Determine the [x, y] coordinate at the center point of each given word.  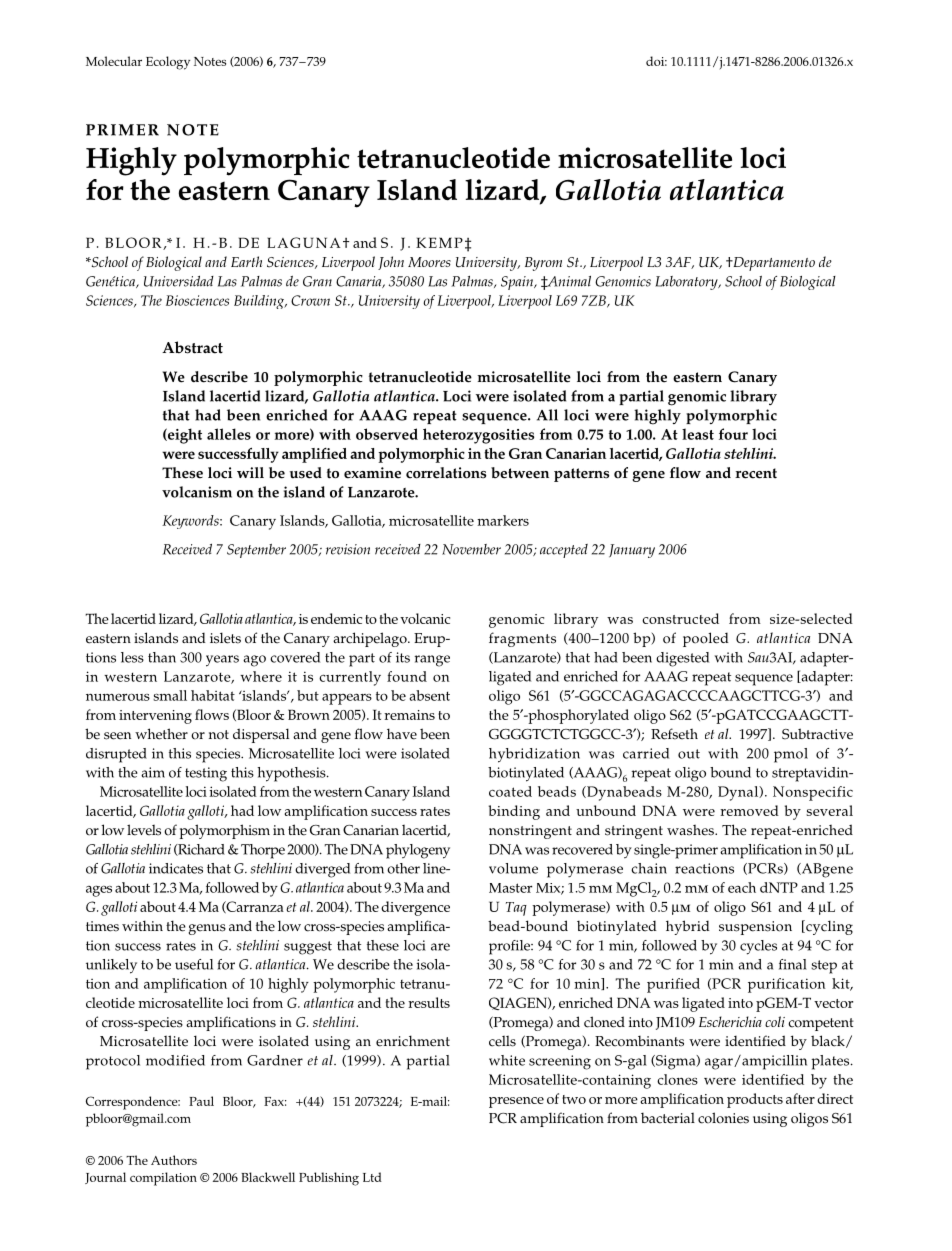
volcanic [425, 618]
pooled [706, 639]
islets [225, 638]
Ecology [168, 63]
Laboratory [687, 283]
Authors [174, 1160]
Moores [429, 262]
